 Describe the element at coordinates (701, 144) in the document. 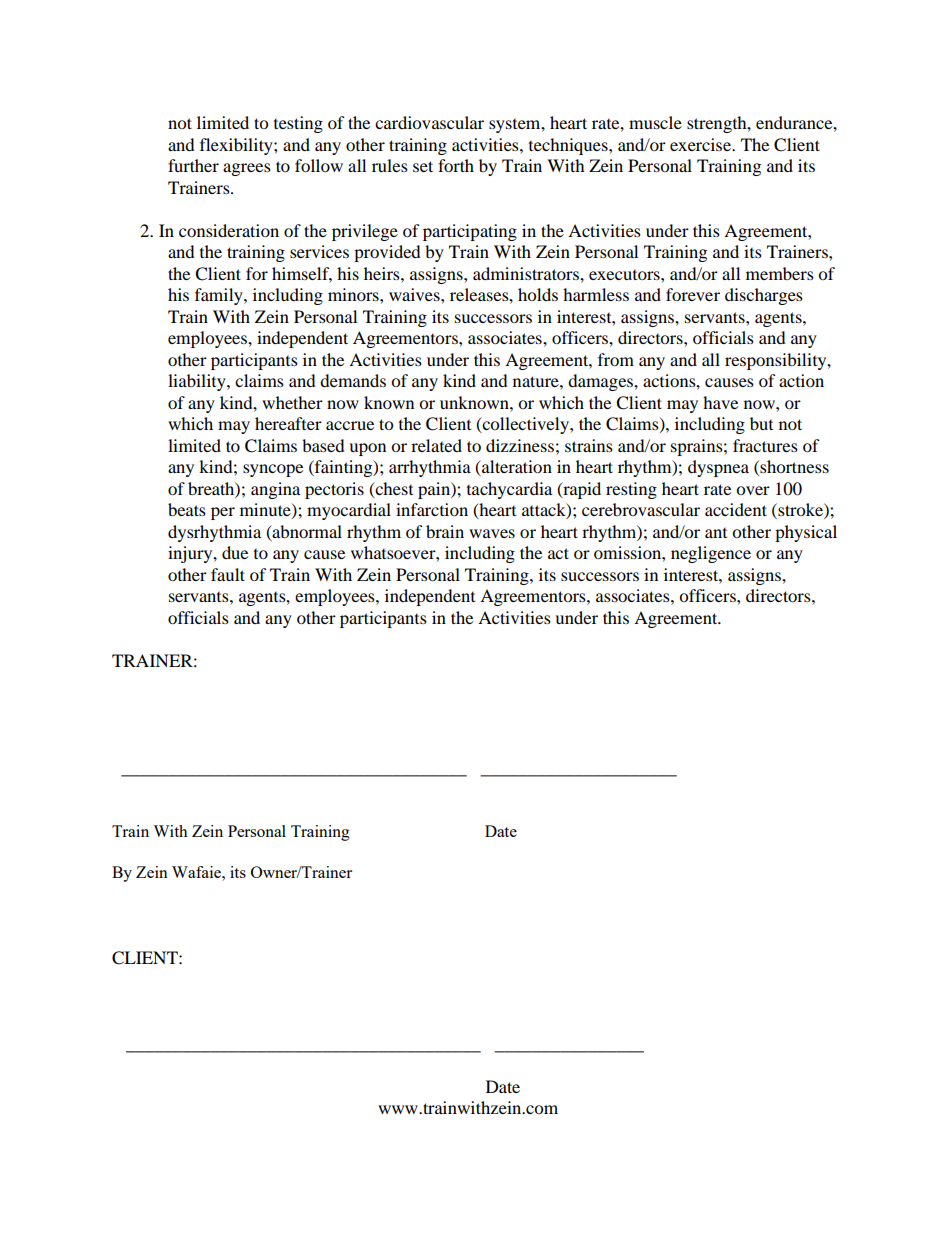

I see `exercise` at that location.
